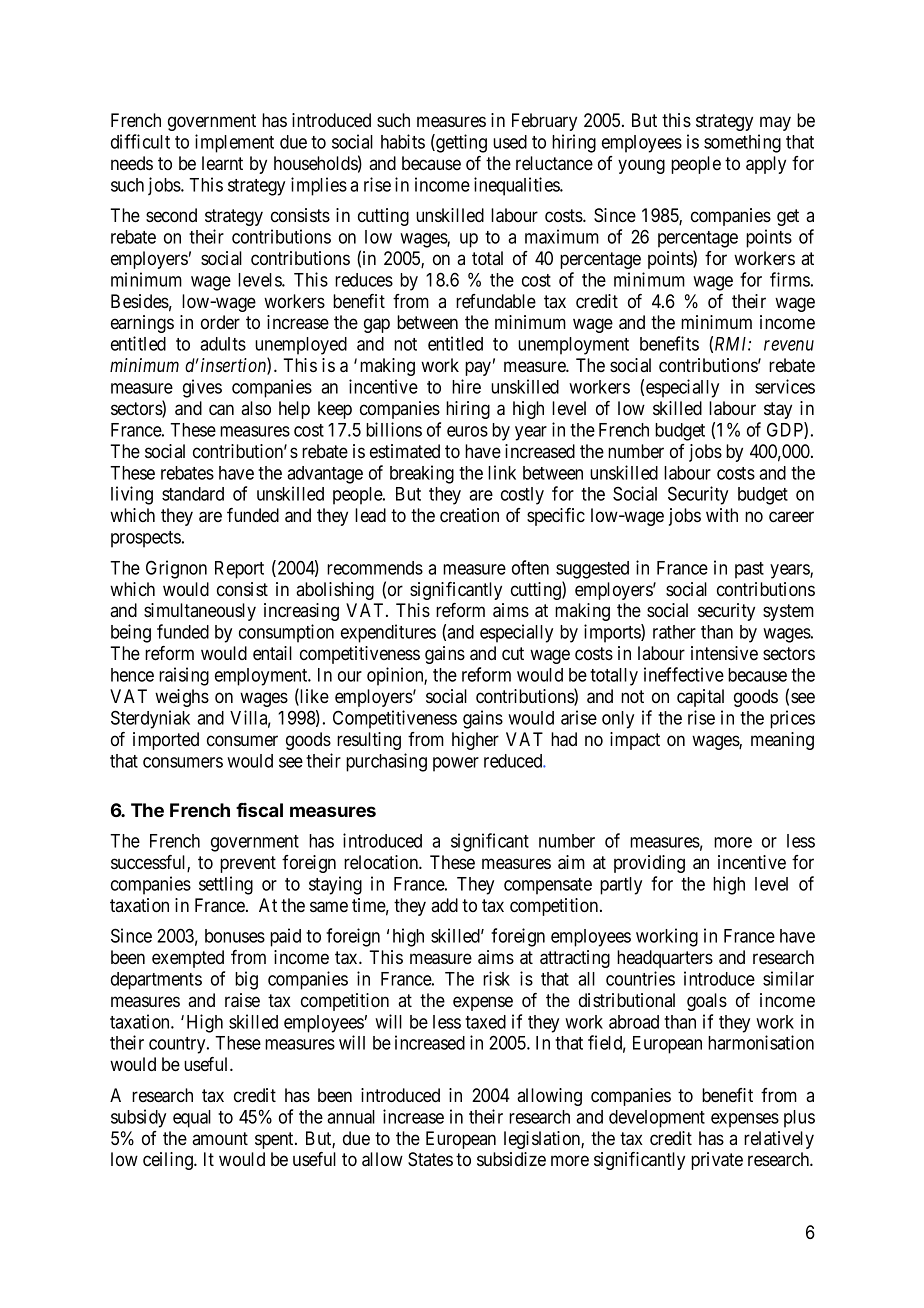 This screenshot has width=924, height=1308. Describe the element at coordinates (456, 764) in the screenshot. I see `power` at that location.
